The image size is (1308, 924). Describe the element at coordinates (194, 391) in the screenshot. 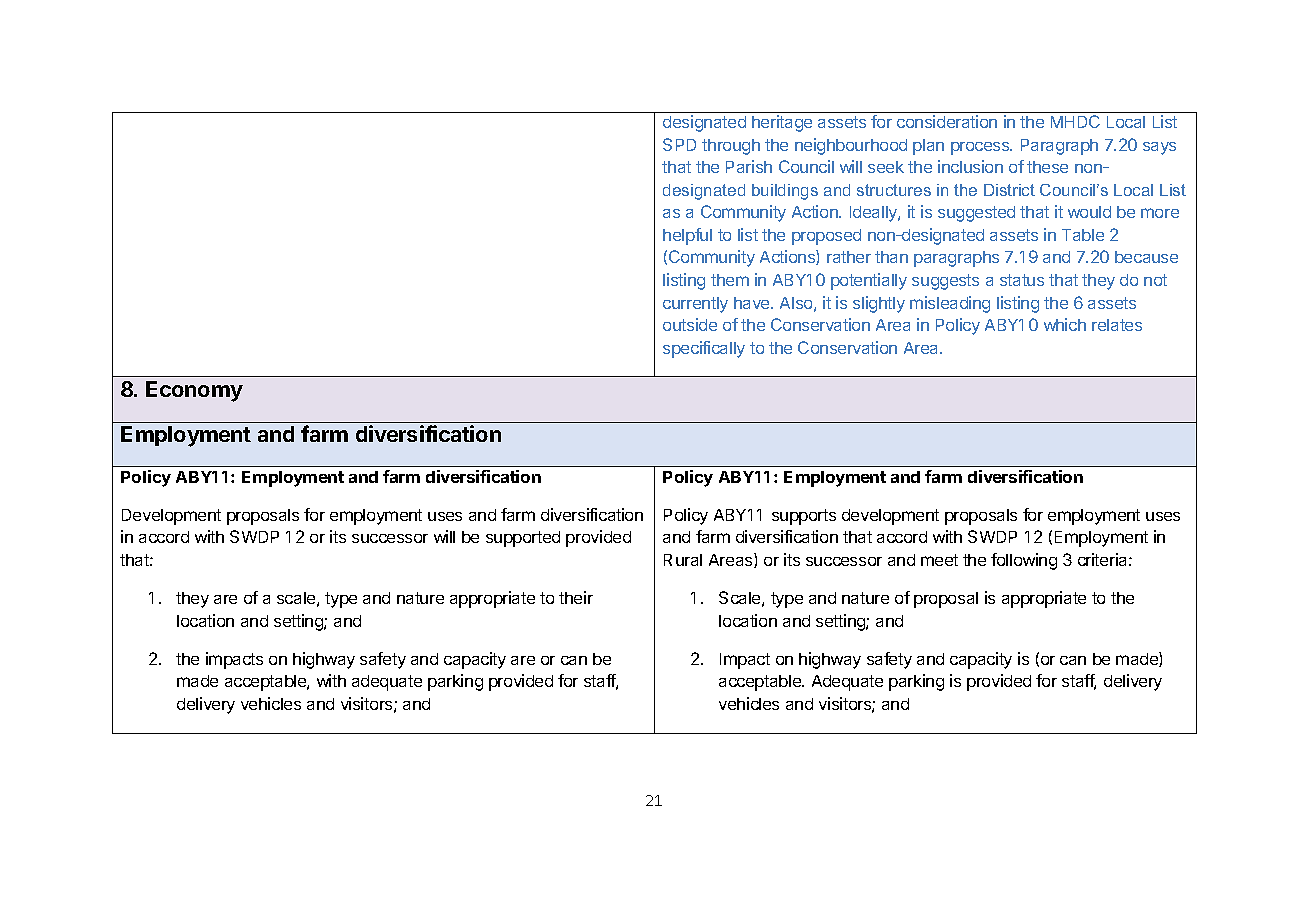

I see `Economy` at that location.
